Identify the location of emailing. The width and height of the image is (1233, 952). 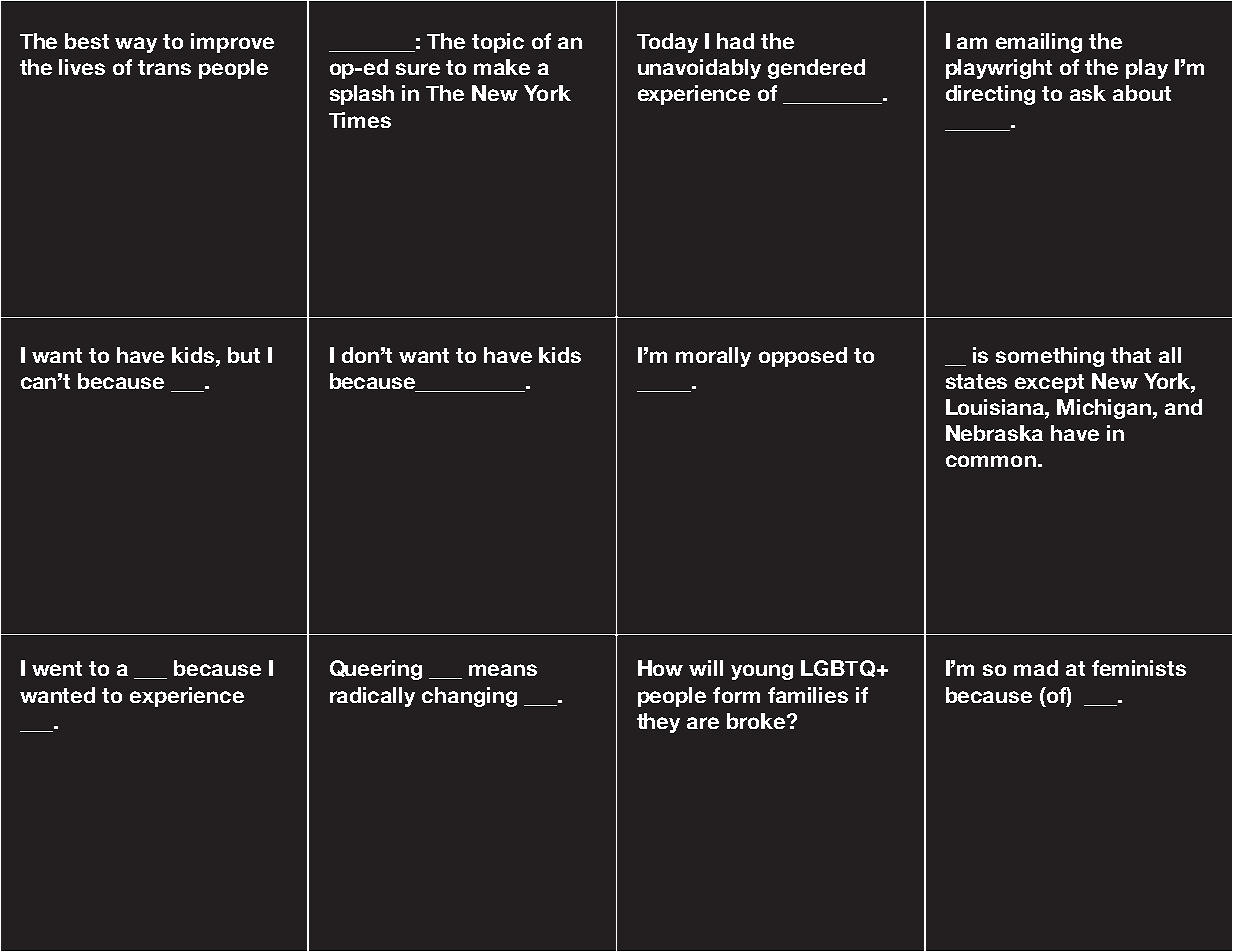
(1039, 43).
